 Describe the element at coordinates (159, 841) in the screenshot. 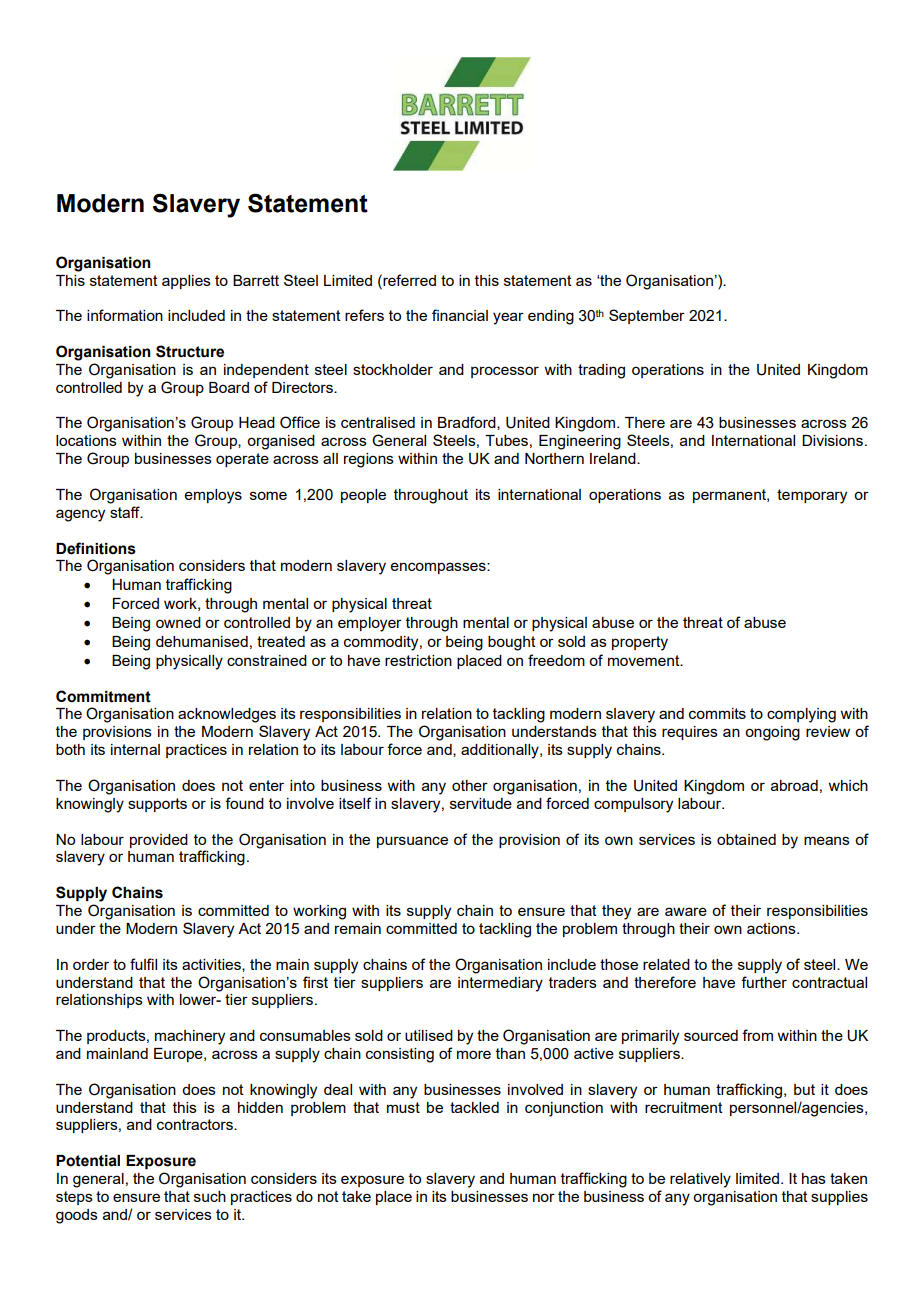

I see `provided` at that location.
